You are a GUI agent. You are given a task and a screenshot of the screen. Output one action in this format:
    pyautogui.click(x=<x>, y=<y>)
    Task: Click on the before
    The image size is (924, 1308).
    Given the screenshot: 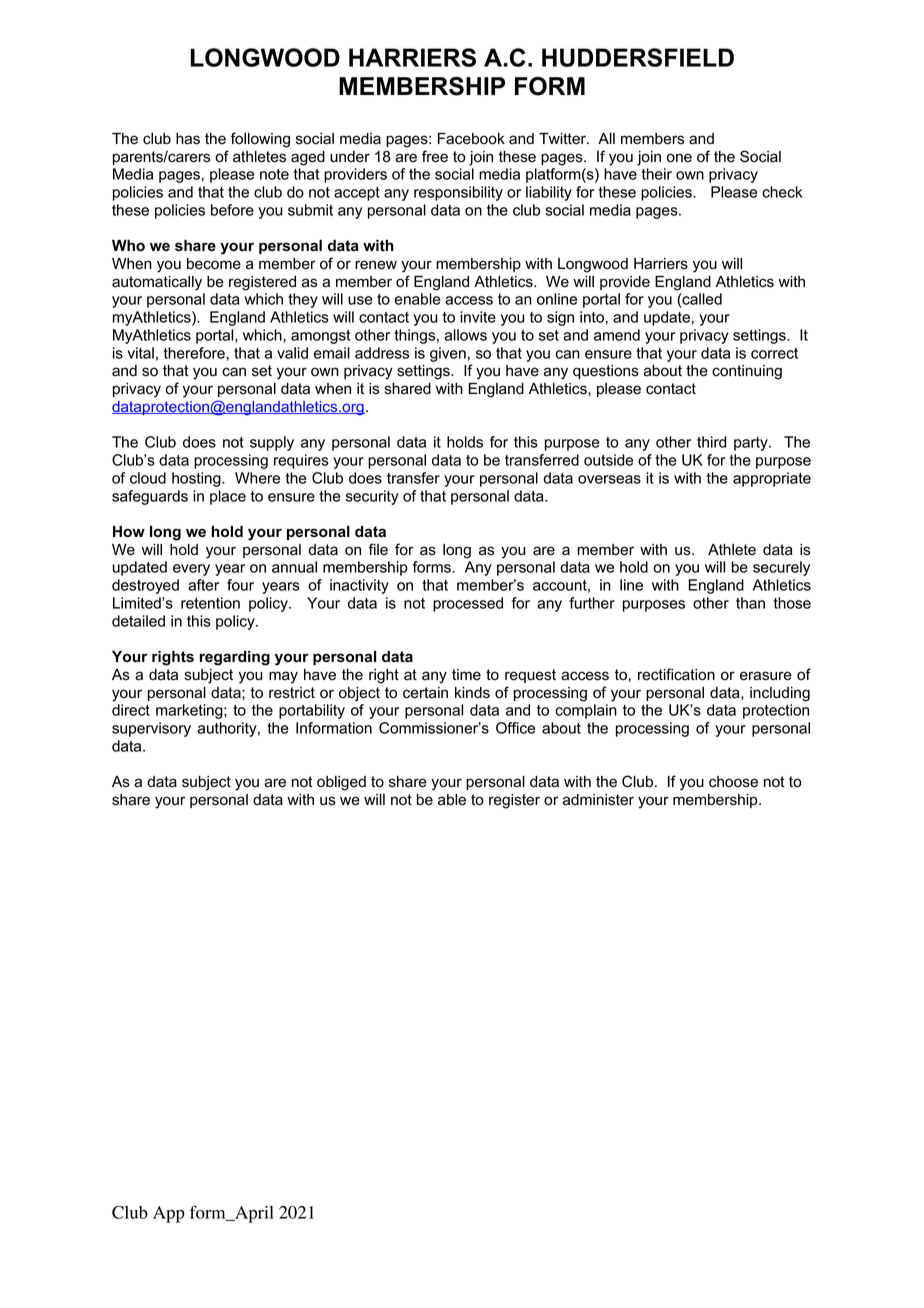 What is the action you would take?
    pyautogui.click(x=232, y=210)
